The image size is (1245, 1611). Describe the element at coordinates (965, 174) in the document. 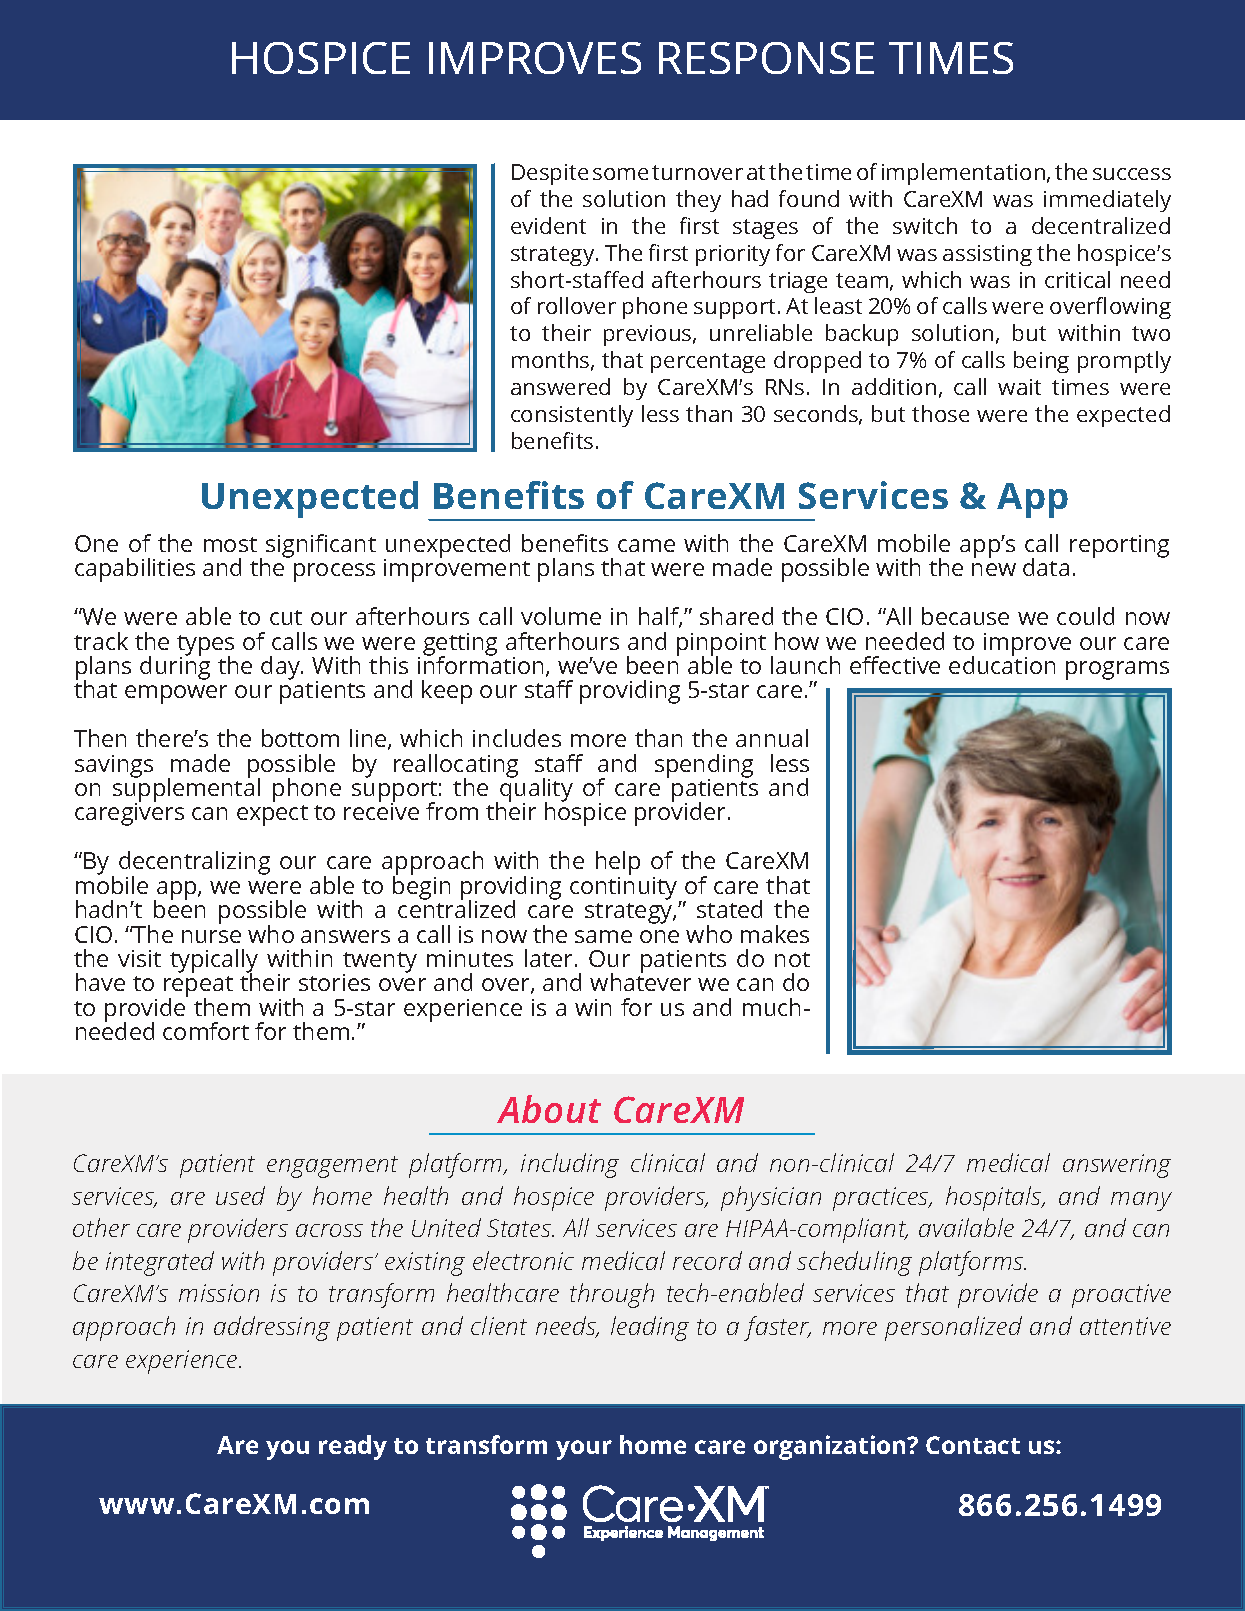

I see `implementation` at that location.
